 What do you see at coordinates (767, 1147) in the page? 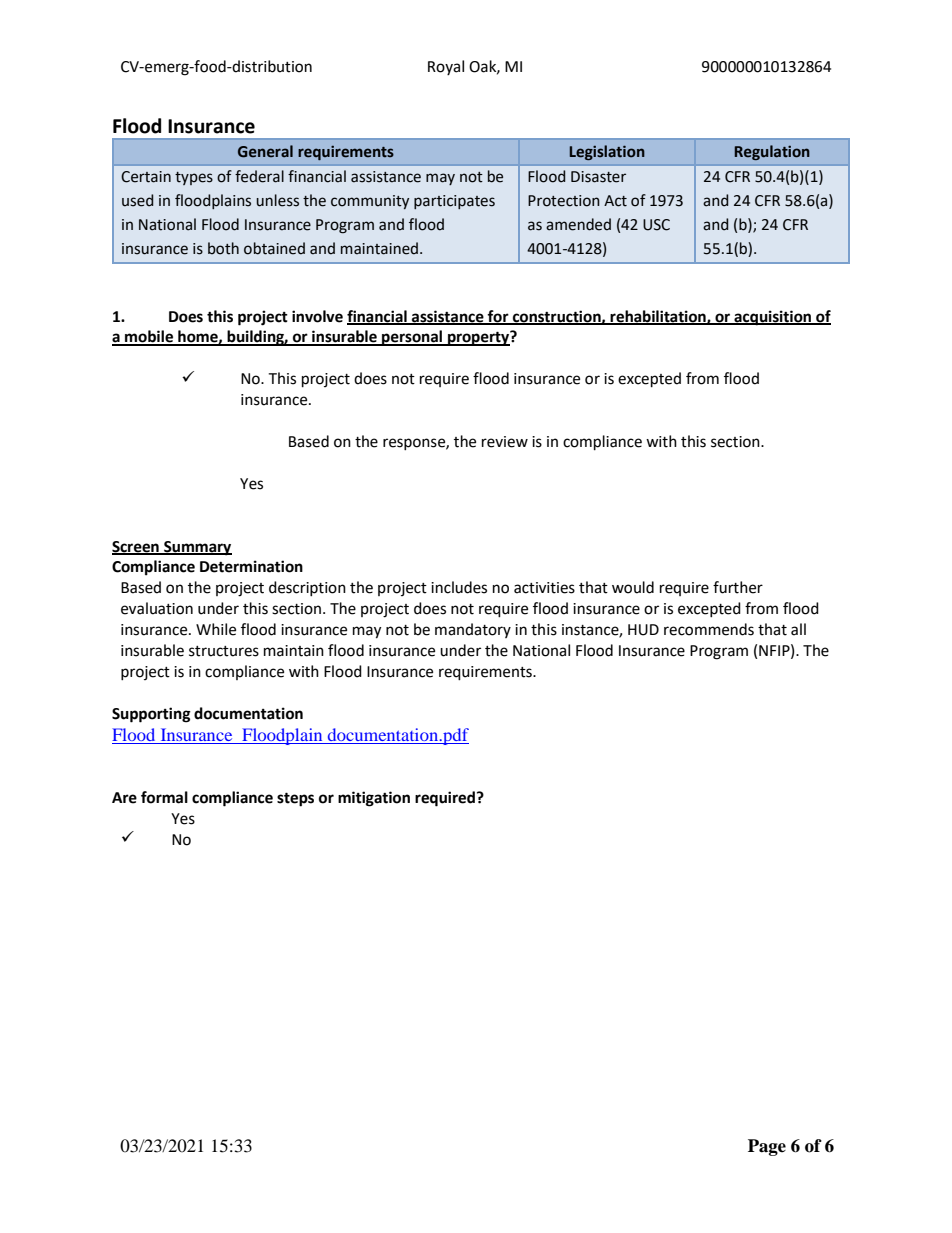
I see `Page` at bounding box center [767, 1147].
